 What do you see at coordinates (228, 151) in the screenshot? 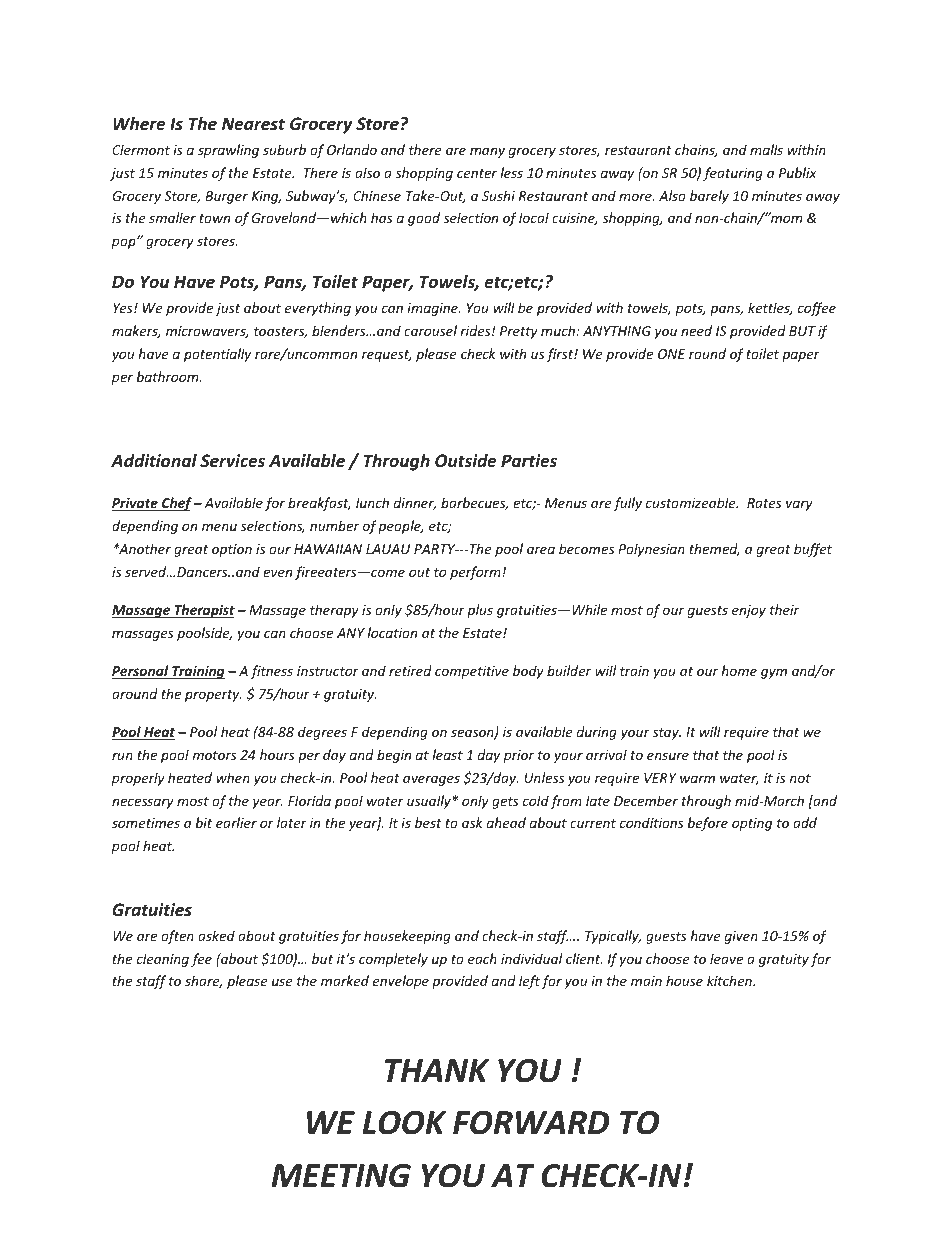
I see `sprawling` at bounding box center [228, 151].
